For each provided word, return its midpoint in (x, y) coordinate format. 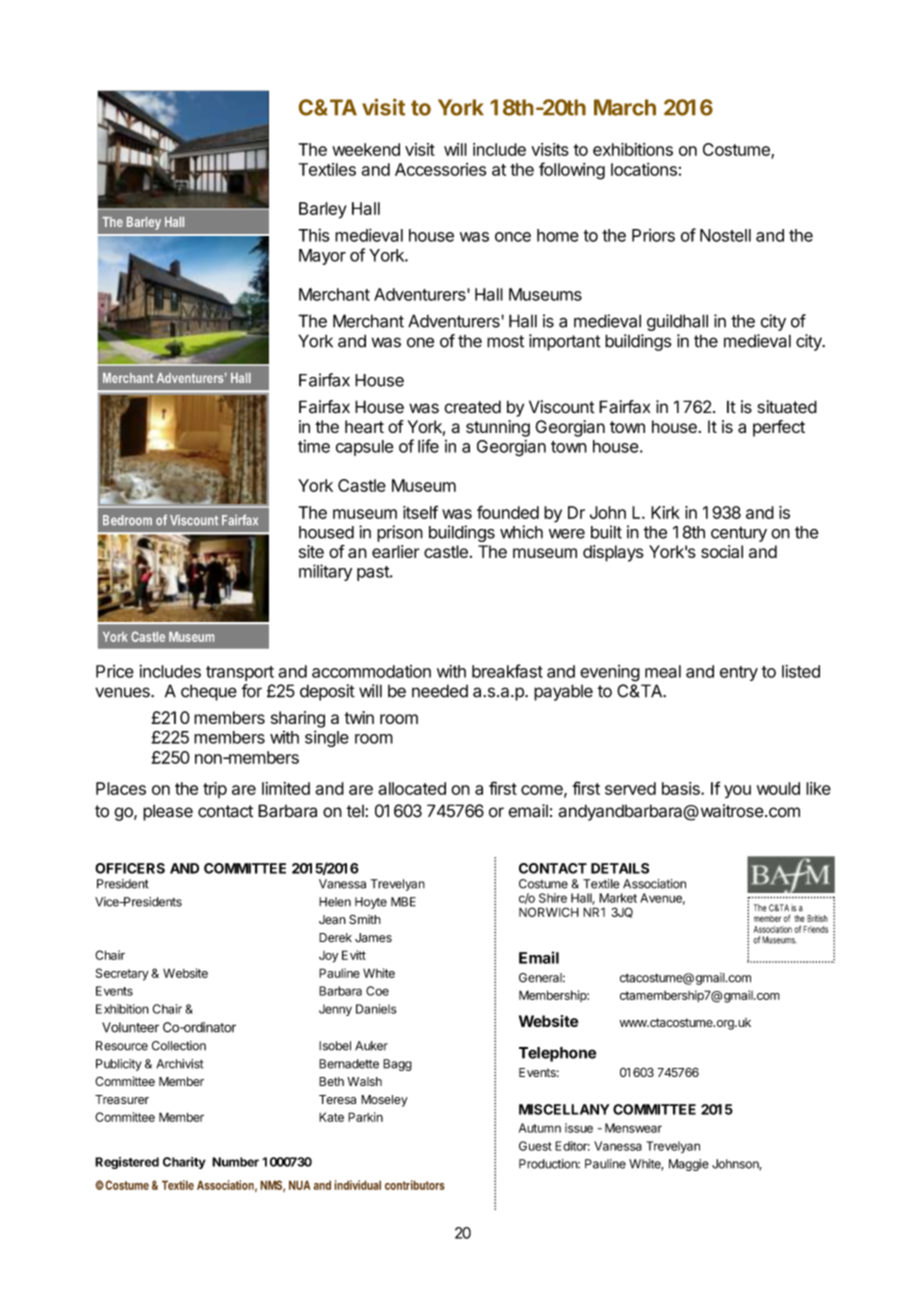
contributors (415, 1185)
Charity (184, 1163)
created (472, 407)
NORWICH (549, 912)
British (817, 918)
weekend (366, 149)
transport (240, 673)
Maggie (689, 1165)
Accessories (440, 169)
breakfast (507, 671)
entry (739, 673)
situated (787, 407)
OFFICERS (130, 868)
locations (644, 169)
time (314, 446)
